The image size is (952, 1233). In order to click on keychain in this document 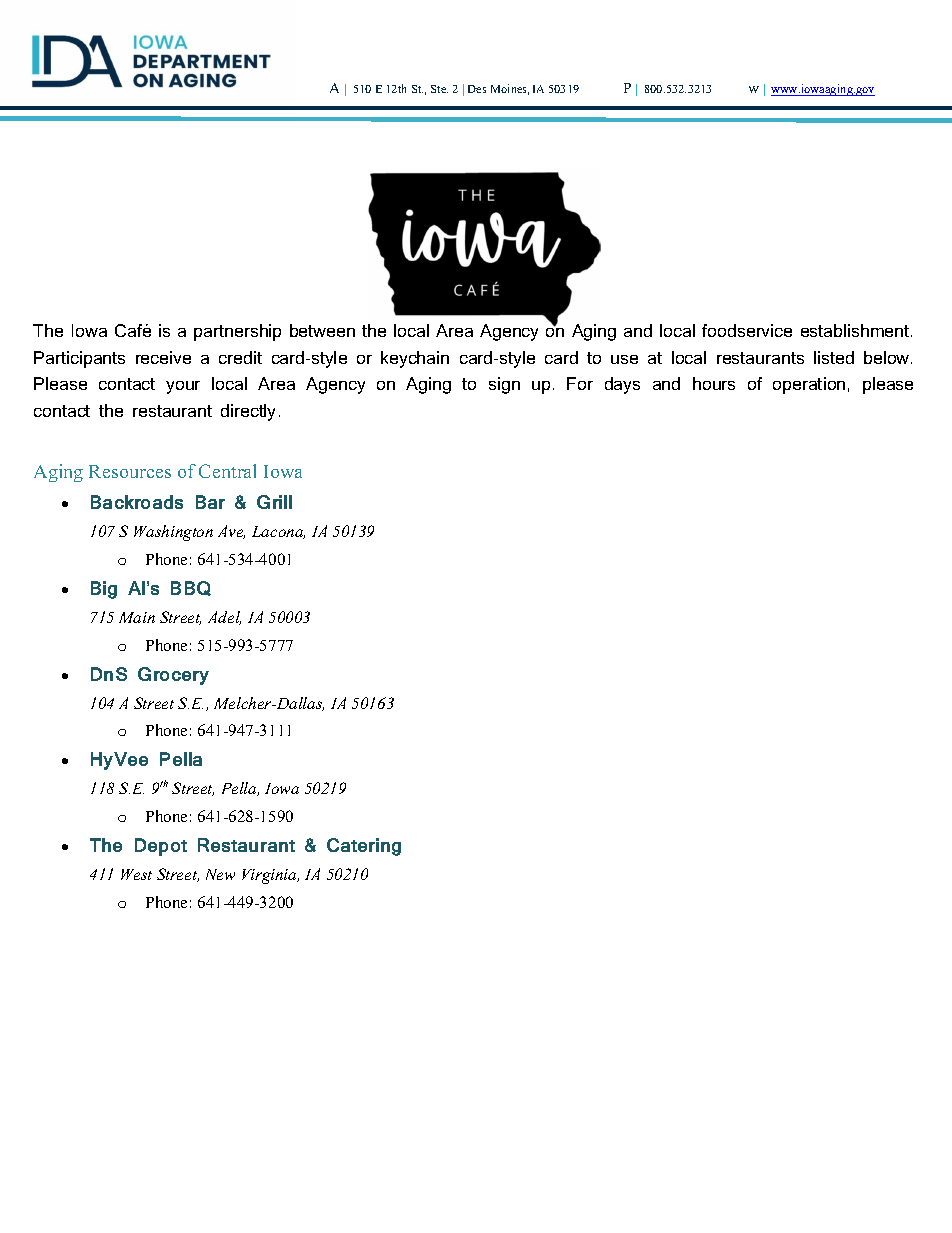, I will do `click(415, 359)`.
